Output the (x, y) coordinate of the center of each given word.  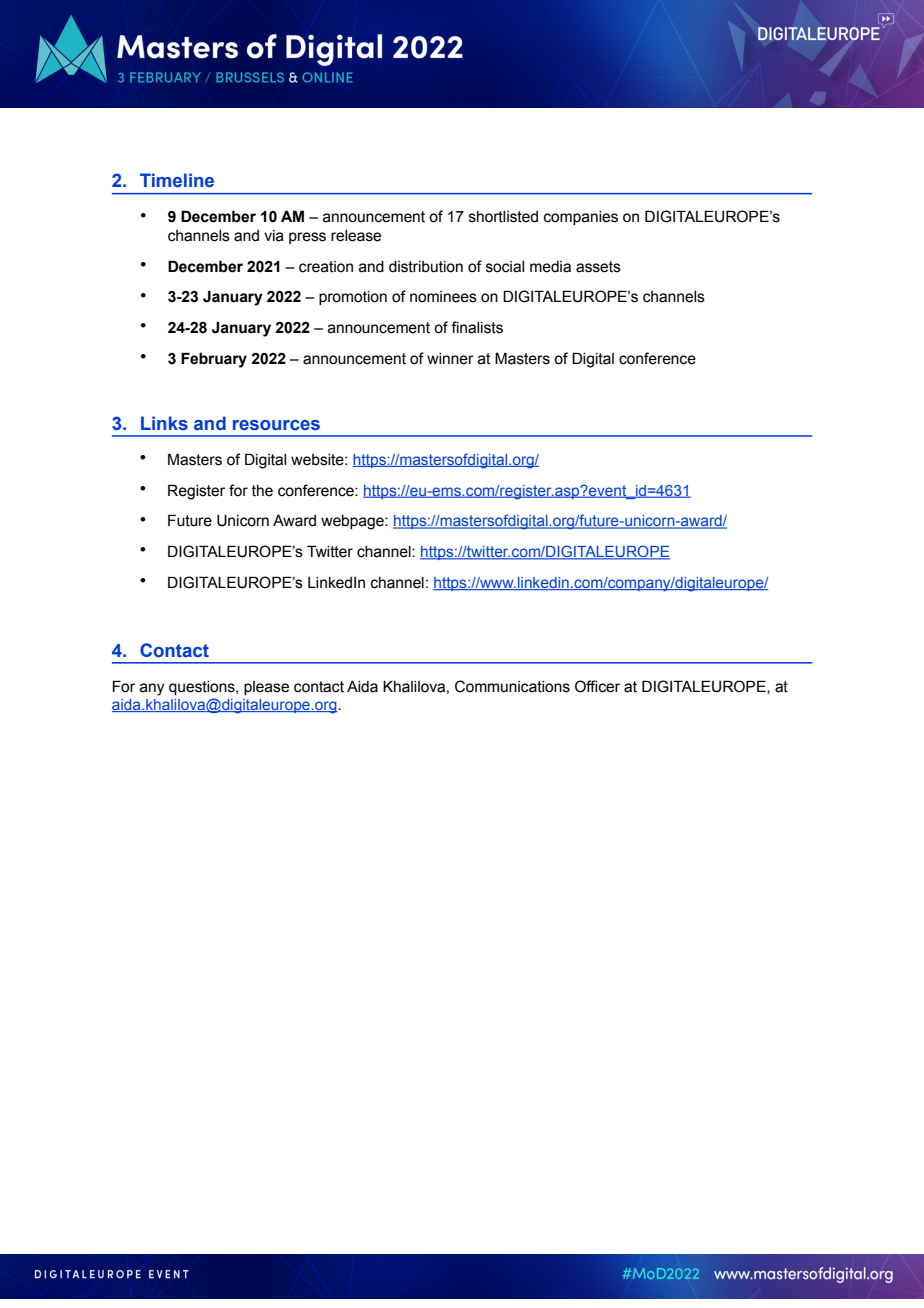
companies (581, 218)
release (356, 236)
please (266, 688)
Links (164, 423)
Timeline (177, 180)
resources (276, 425)
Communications (512, 686)
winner (450, 359)
